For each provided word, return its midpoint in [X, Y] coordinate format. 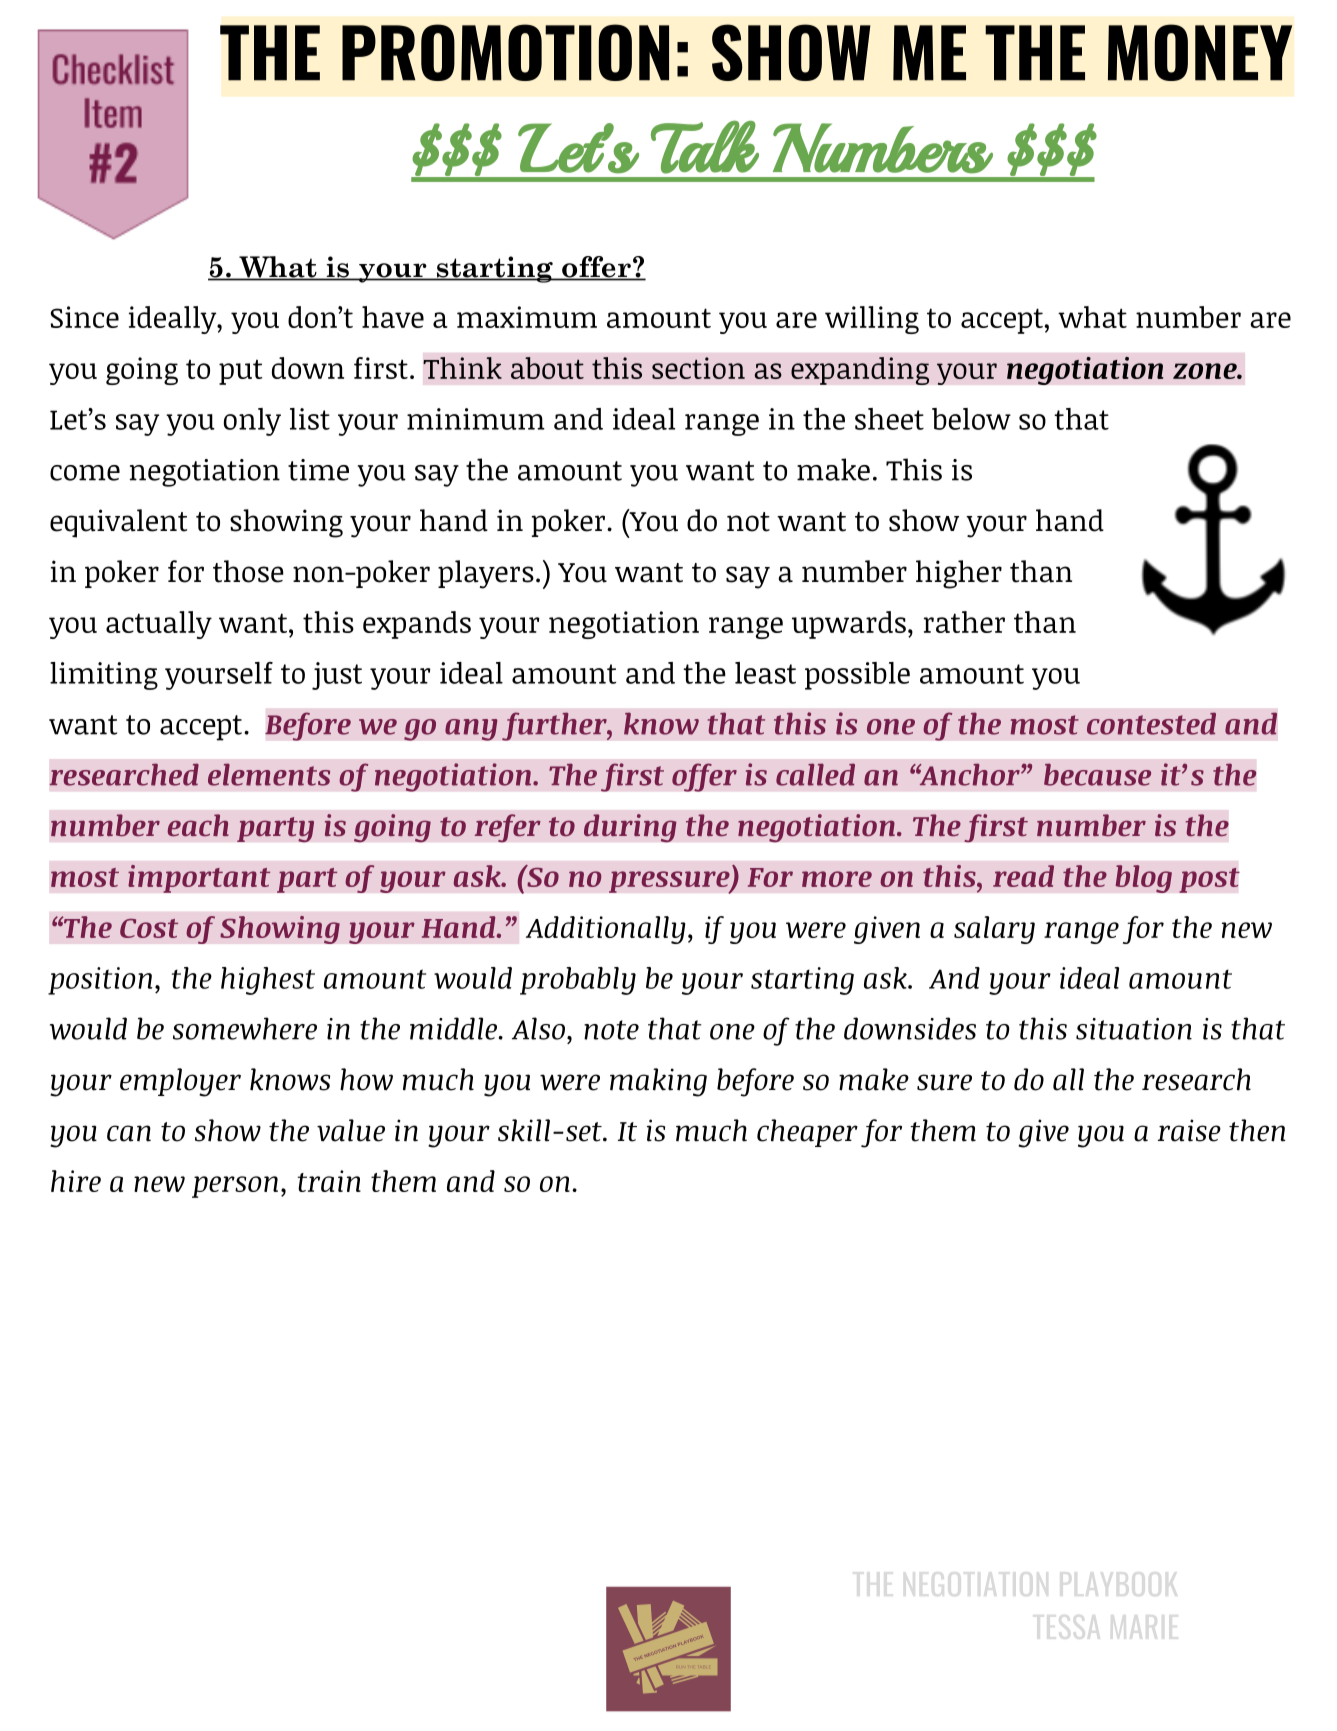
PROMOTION [505, 52]
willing [872, 320]
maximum [527, 317]
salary [994, 930]
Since [84, 317]
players [486, 574]
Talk [705, 147]
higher [959, 574]
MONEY [1200, 52]
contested [1151, 723]
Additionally [606, 930]
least [765, 673]
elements [269, 774]
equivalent [118, 523]
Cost [149, 928]
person [235, 1187]
